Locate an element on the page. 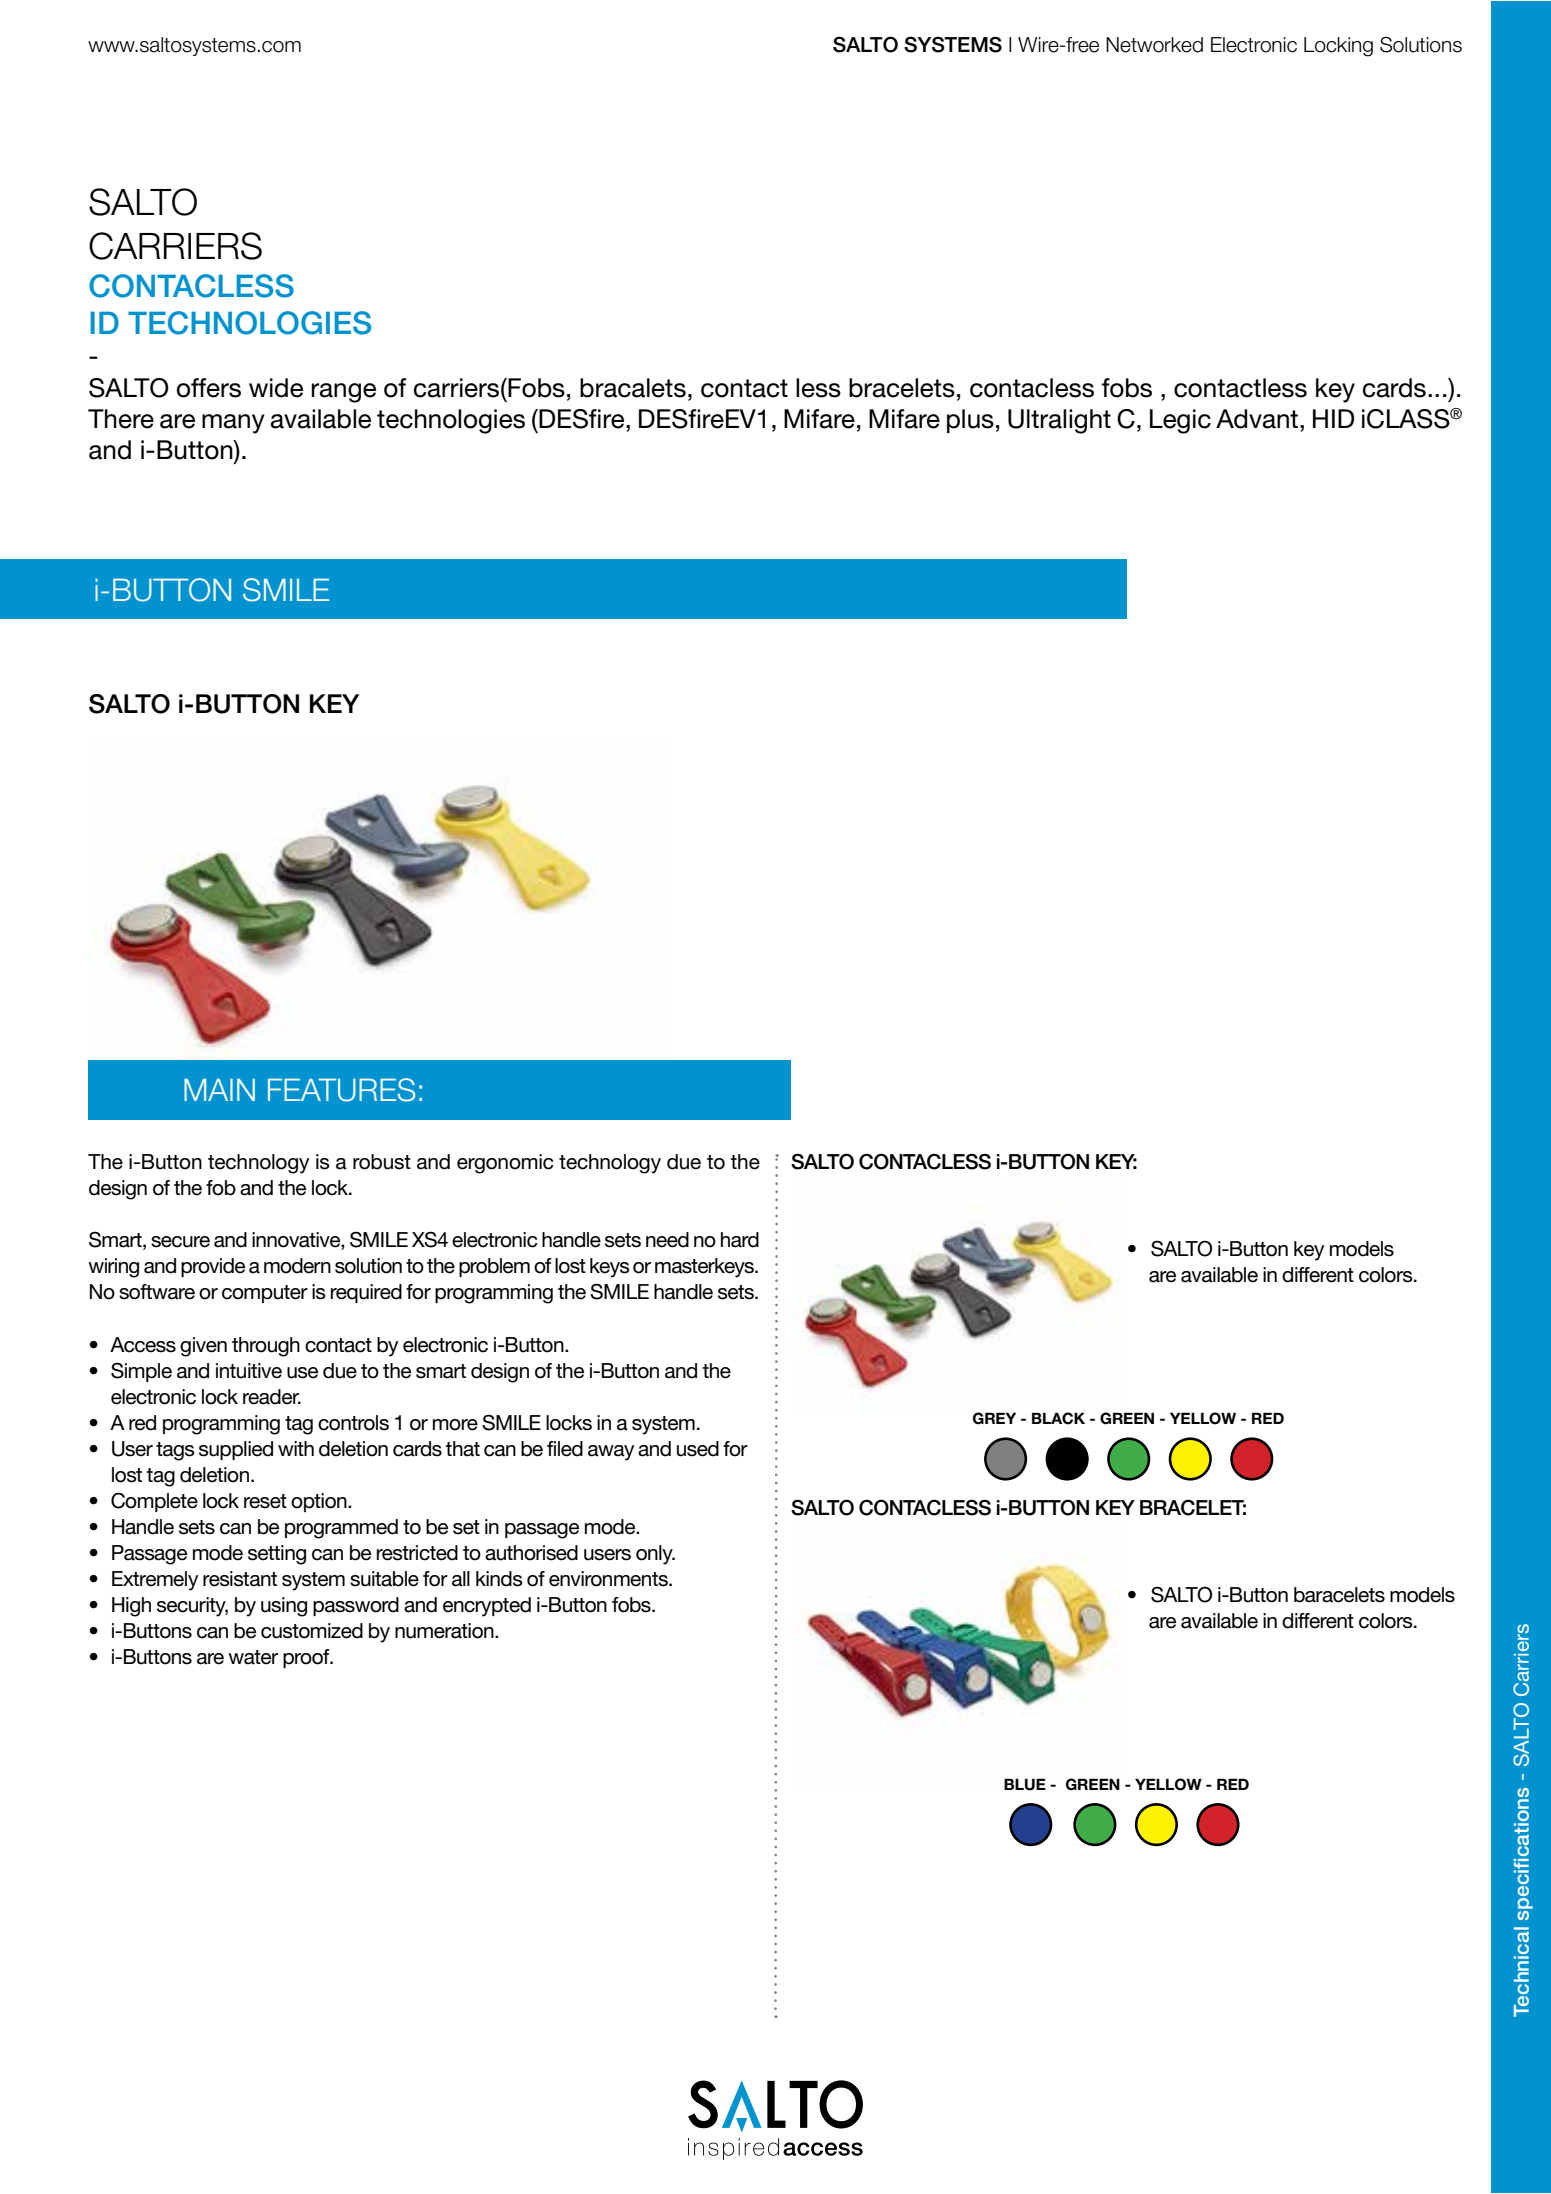  BLUE is located at coordinates (1025, 1784).
